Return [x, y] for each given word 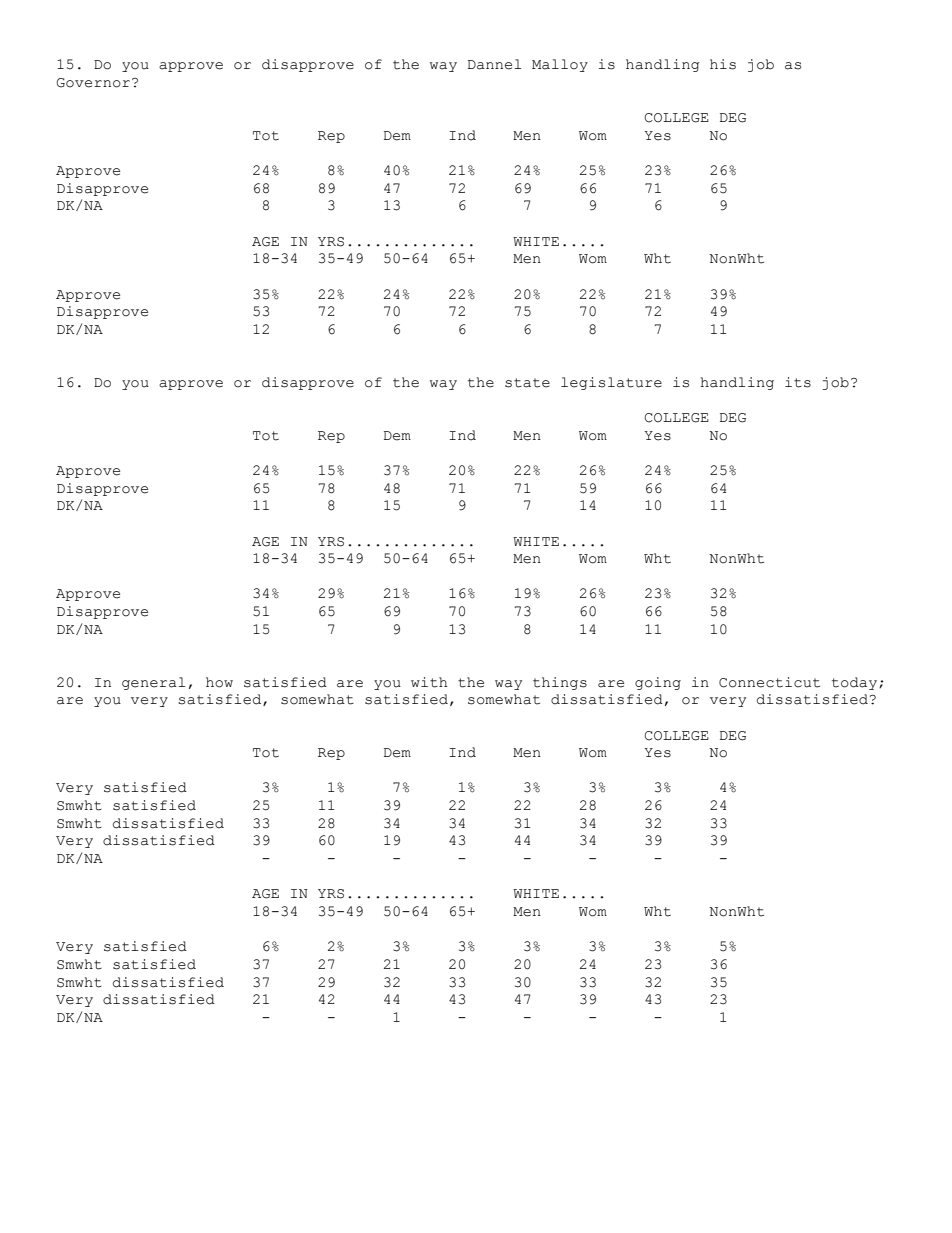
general [153, 683]
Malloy [560, 65]
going [658, 683]
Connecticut [769, 682]
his [723, 64]
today [854, 683]
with [429, 682]
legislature [611, 383]
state [527, 383]
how [219, 682]
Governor [93, 83]
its [798, 382]
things [560, 683]
